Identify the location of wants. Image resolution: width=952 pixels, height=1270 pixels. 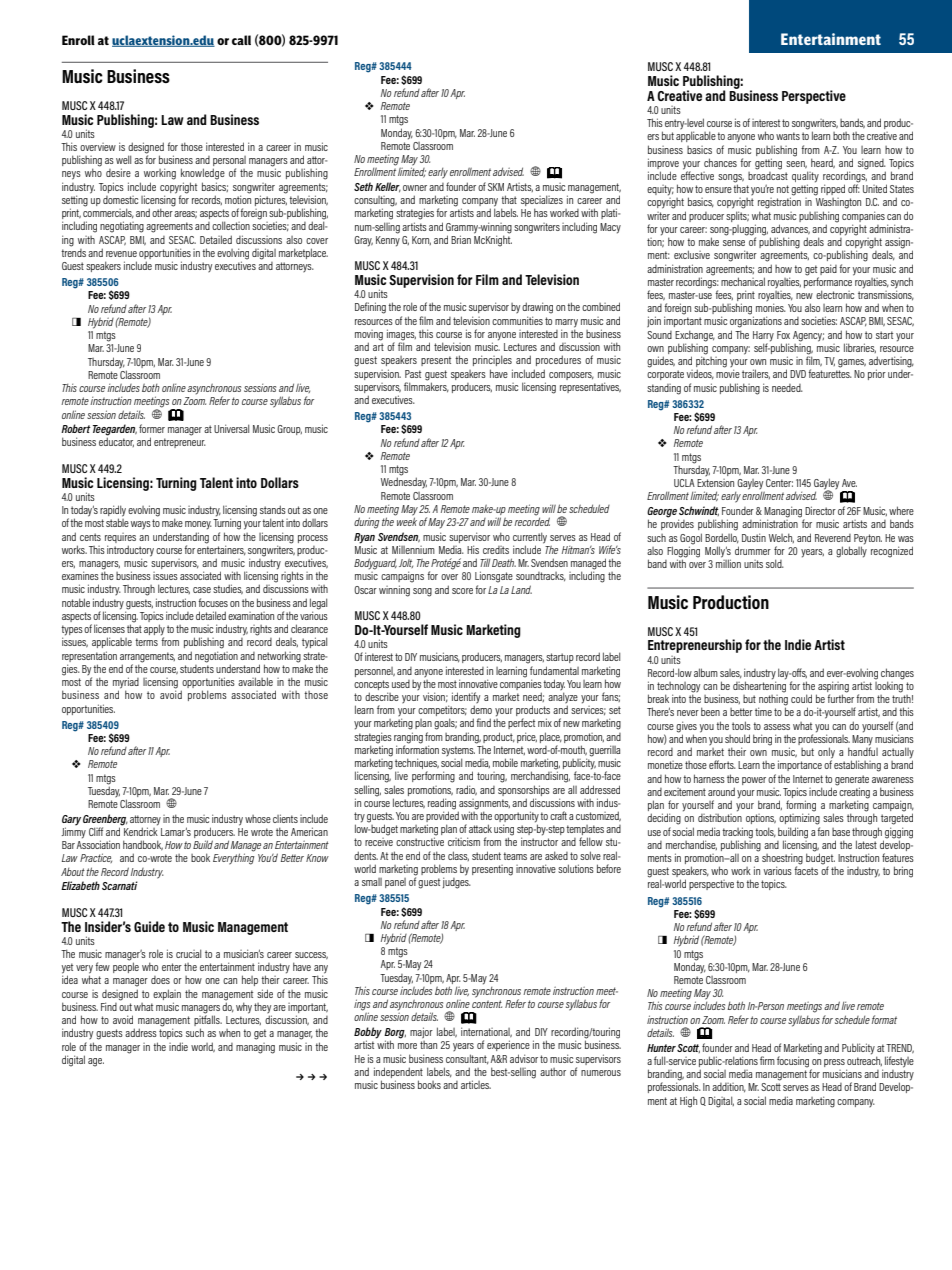
(788, 136).
